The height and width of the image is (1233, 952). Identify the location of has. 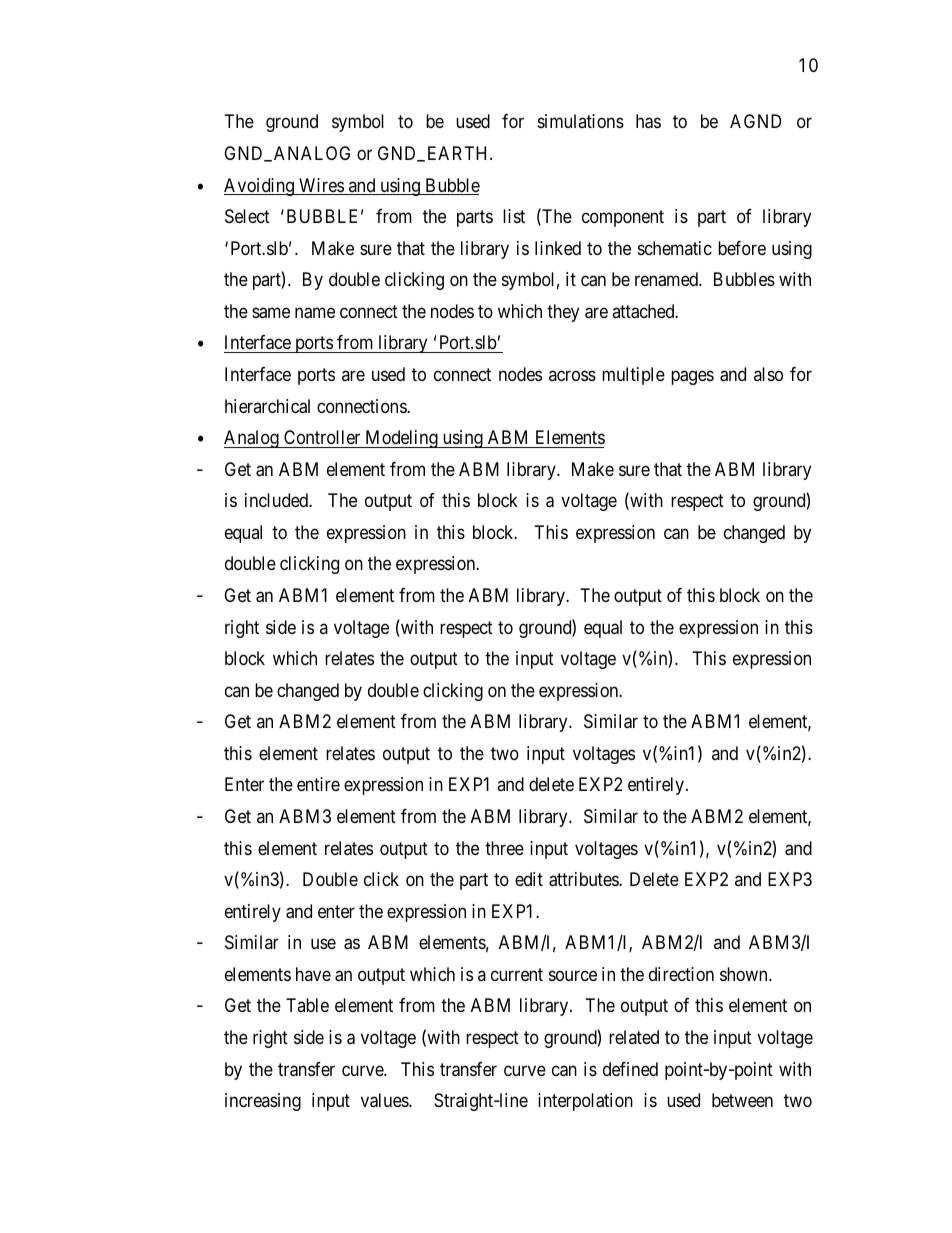
(648, 121).
